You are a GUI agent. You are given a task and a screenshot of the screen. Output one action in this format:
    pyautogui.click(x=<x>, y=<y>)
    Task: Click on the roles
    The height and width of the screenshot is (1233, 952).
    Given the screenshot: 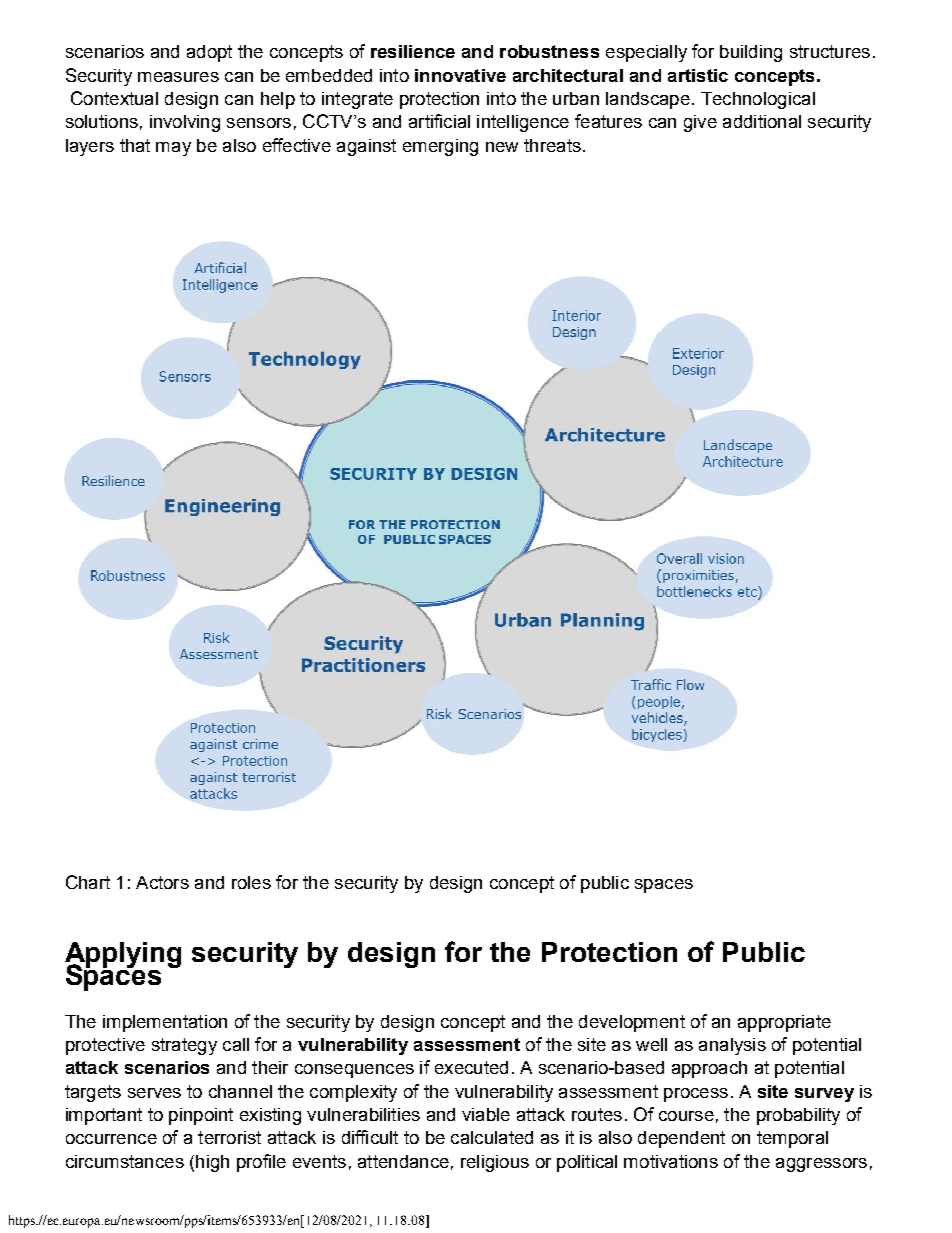 What is the action you would take?
    pyautogui.click(x=251, y=882)
